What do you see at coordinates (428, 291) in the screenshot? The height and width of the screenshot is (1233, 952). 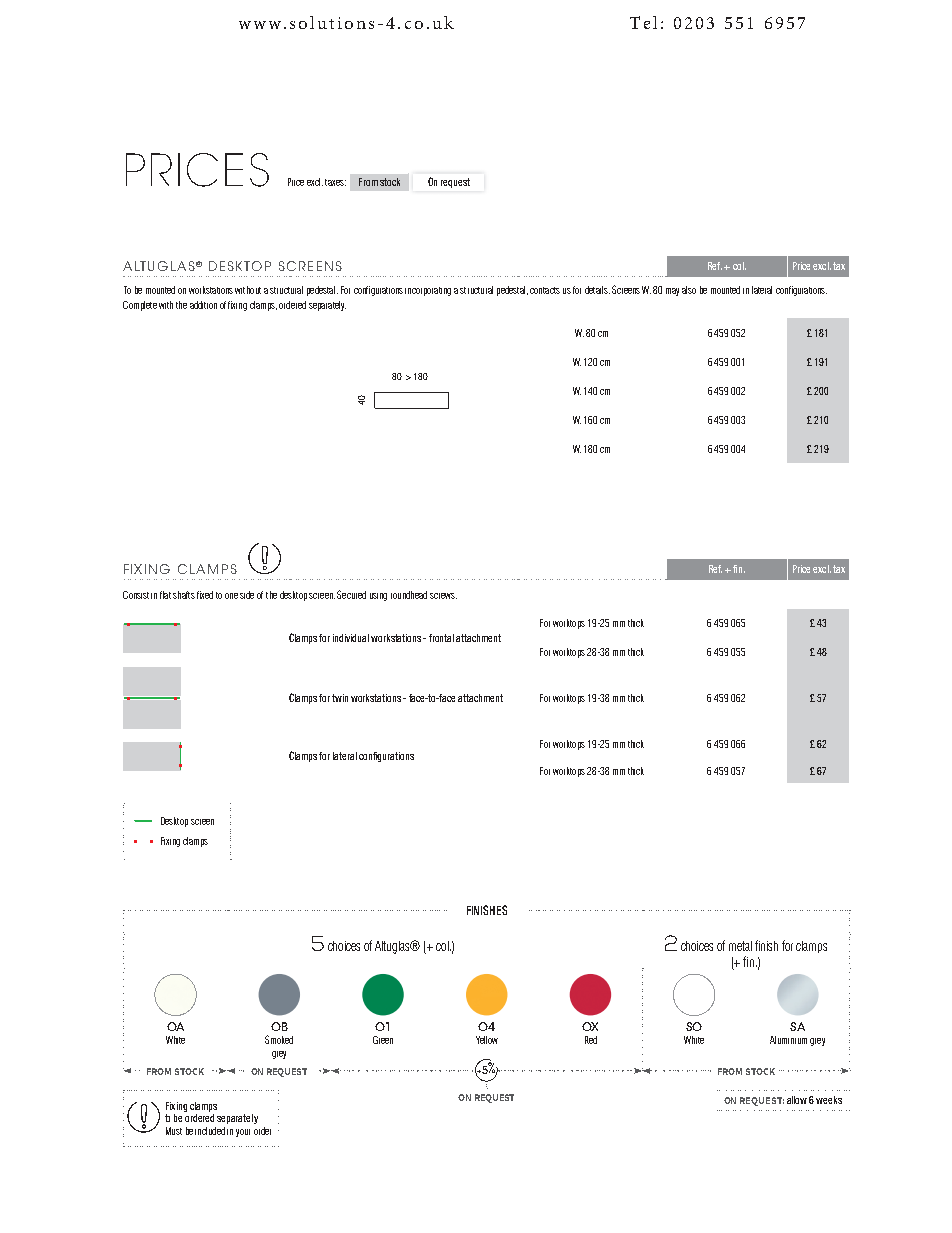 I see `incorporating` at bounding box center [428, 291].
